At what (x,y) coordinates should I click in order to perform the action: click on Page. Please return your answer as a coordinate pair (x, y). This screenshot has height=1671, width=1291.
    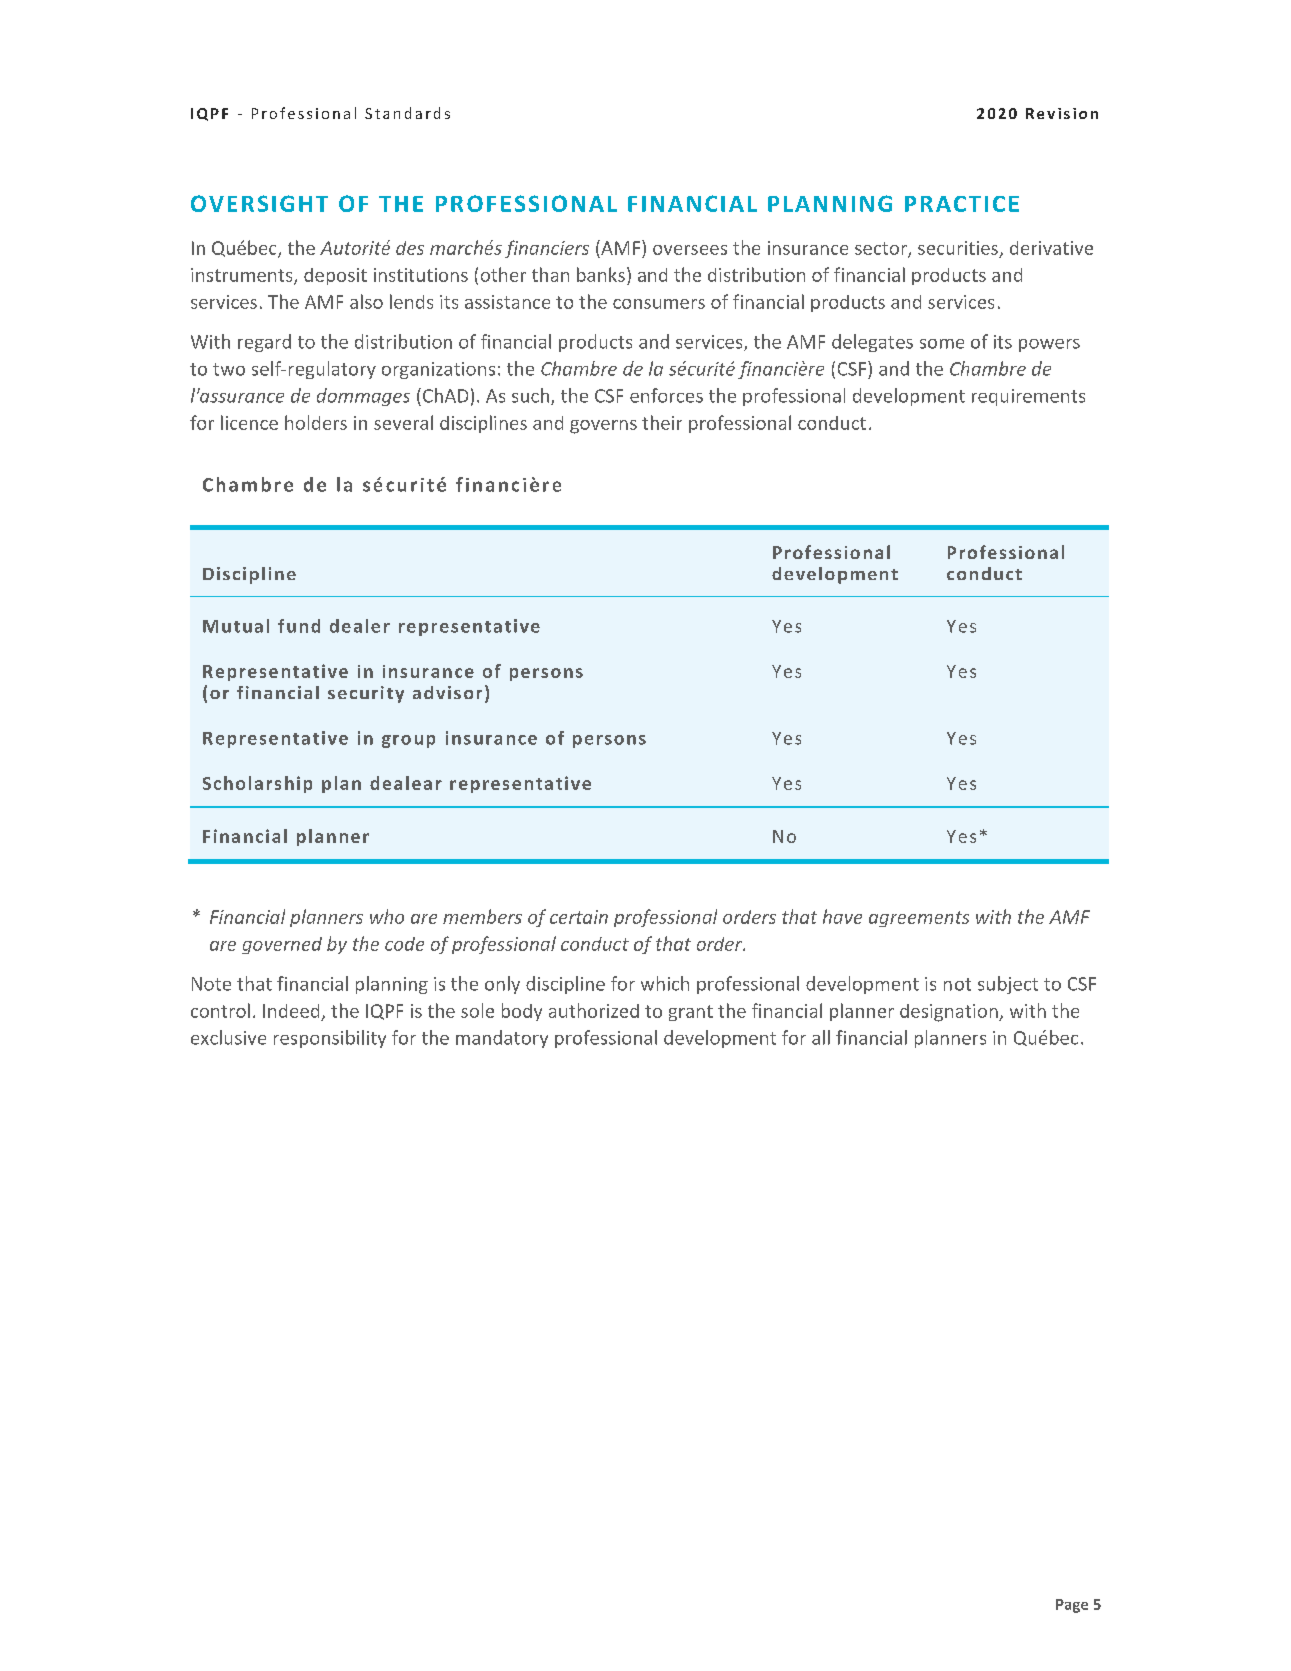
    Looking at the image, I should click on (1072, 1606).
